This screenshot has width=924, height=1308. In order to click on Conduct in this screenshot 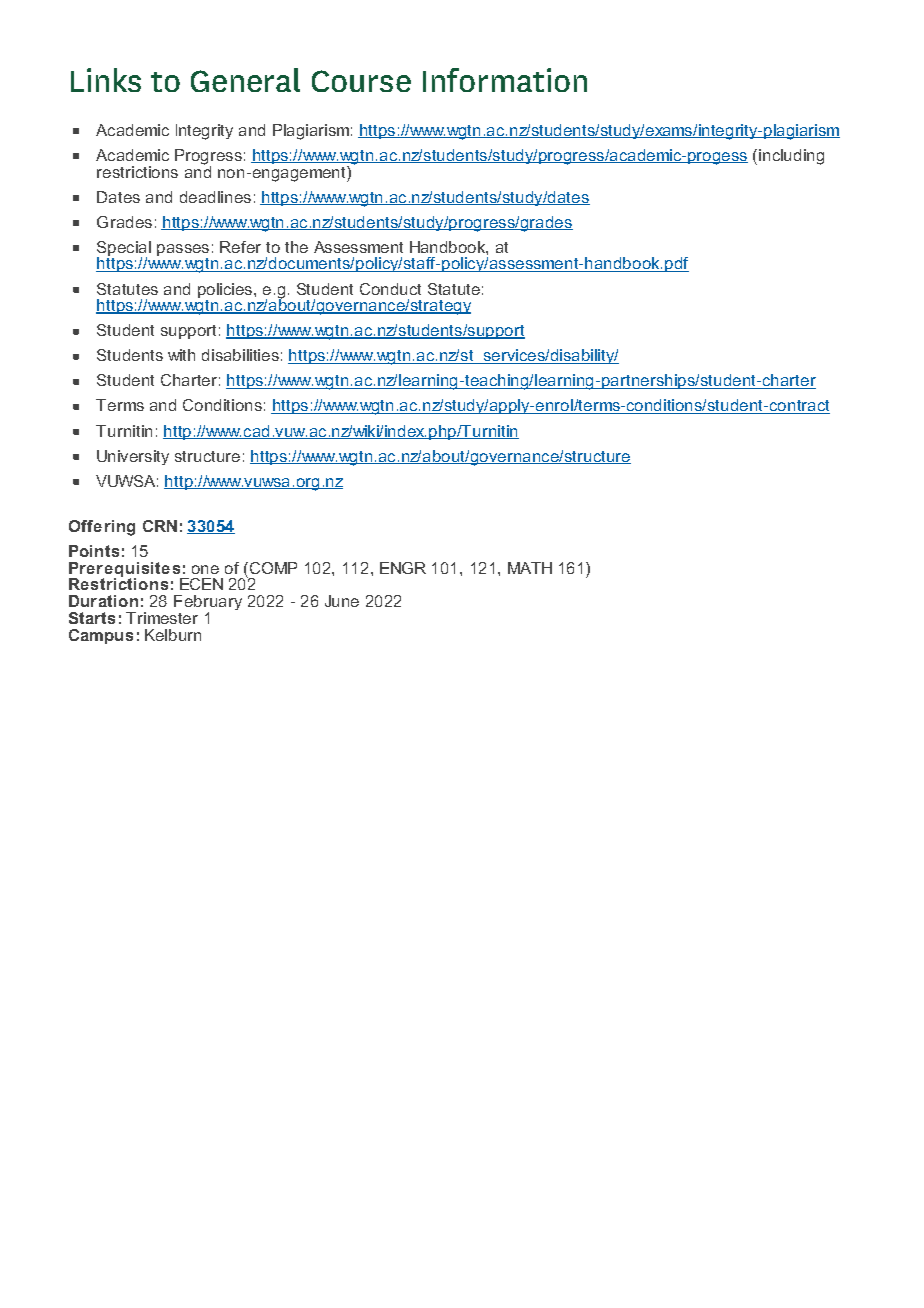, I will do `click(390, 289)`.
